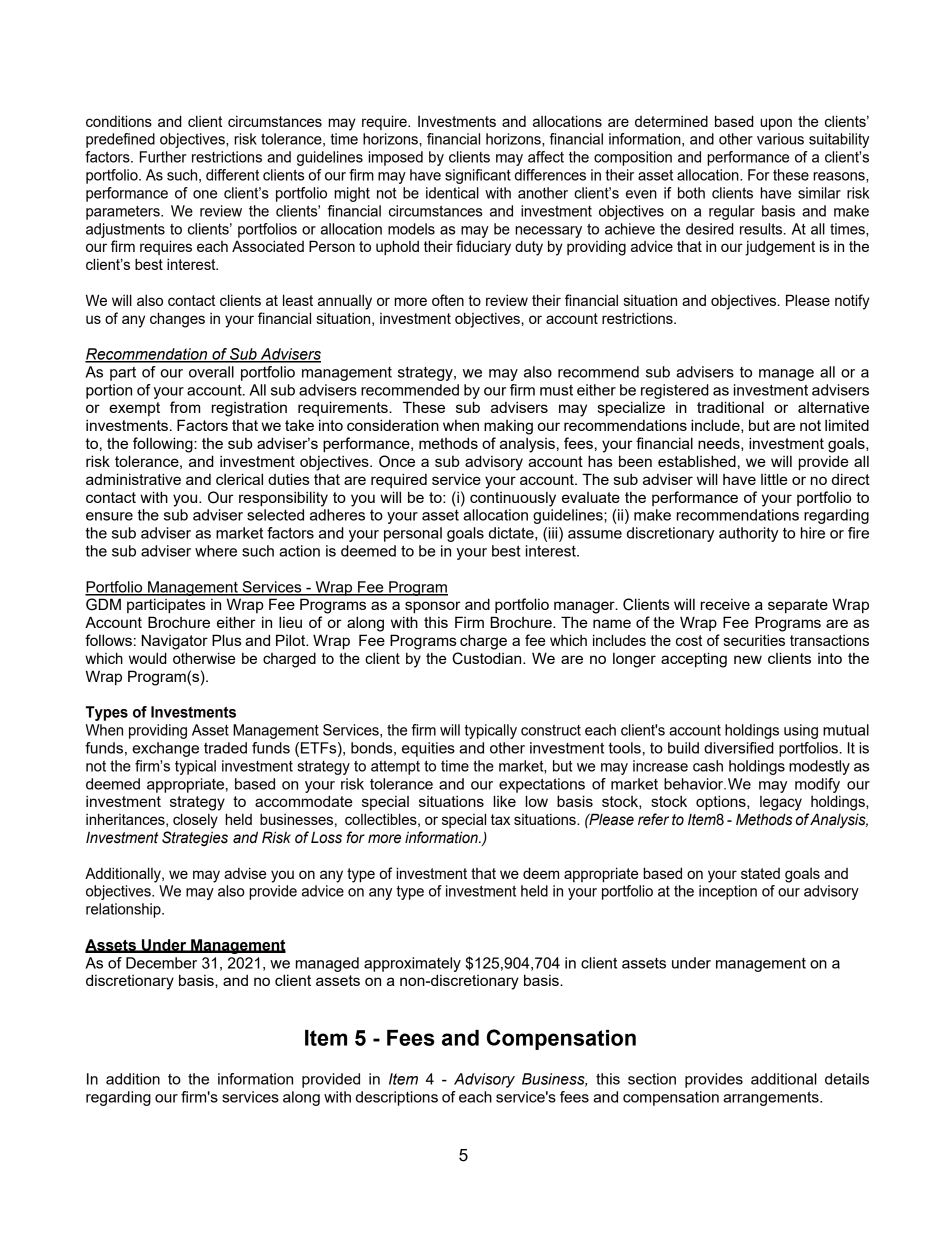 Image resolution: width=952 pixels, height=1234 pixels. I want to click on significant, so click(478, 176).
